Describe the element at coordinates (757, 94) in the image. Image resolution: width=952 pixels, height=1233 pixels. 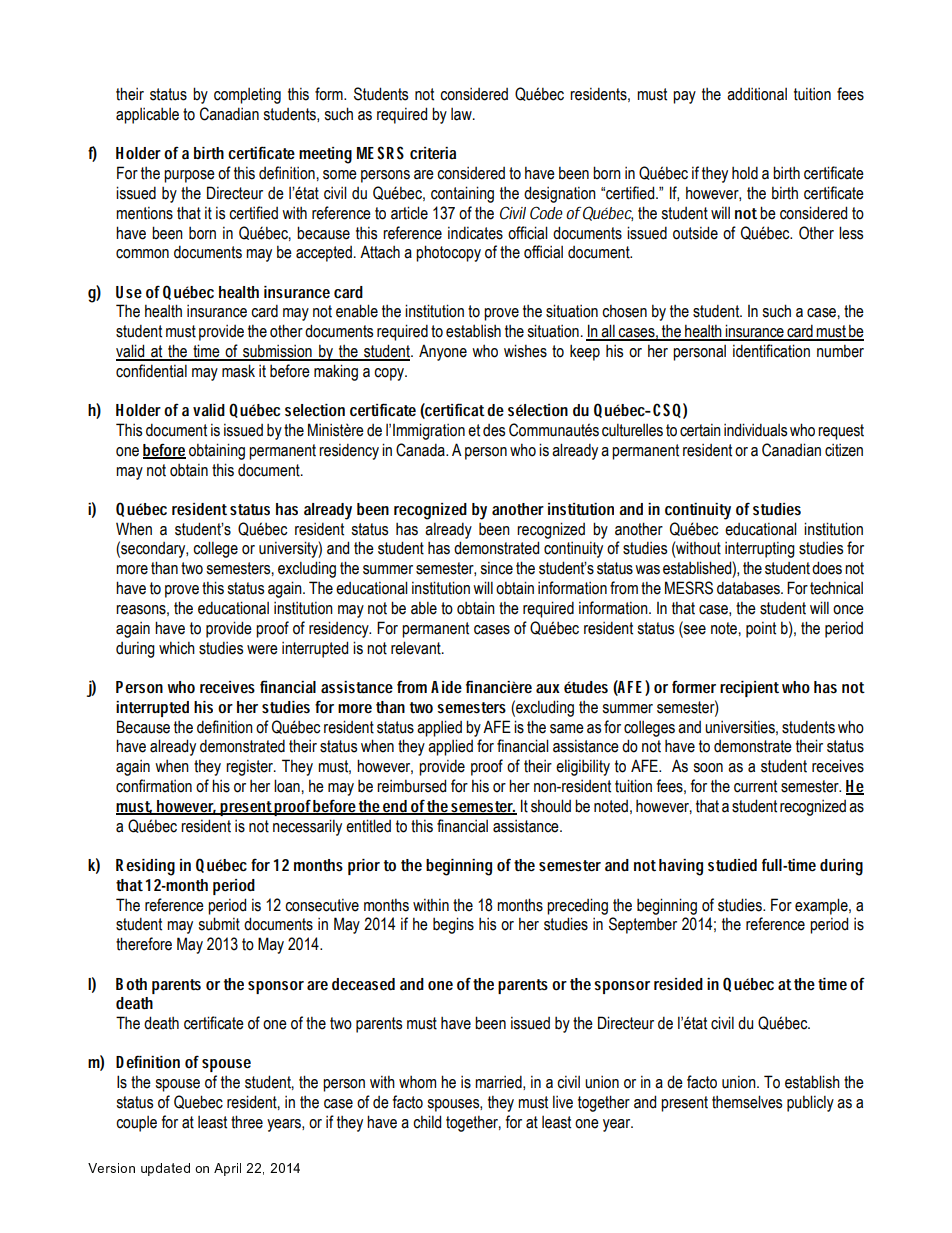
I see `additional` at that location.
